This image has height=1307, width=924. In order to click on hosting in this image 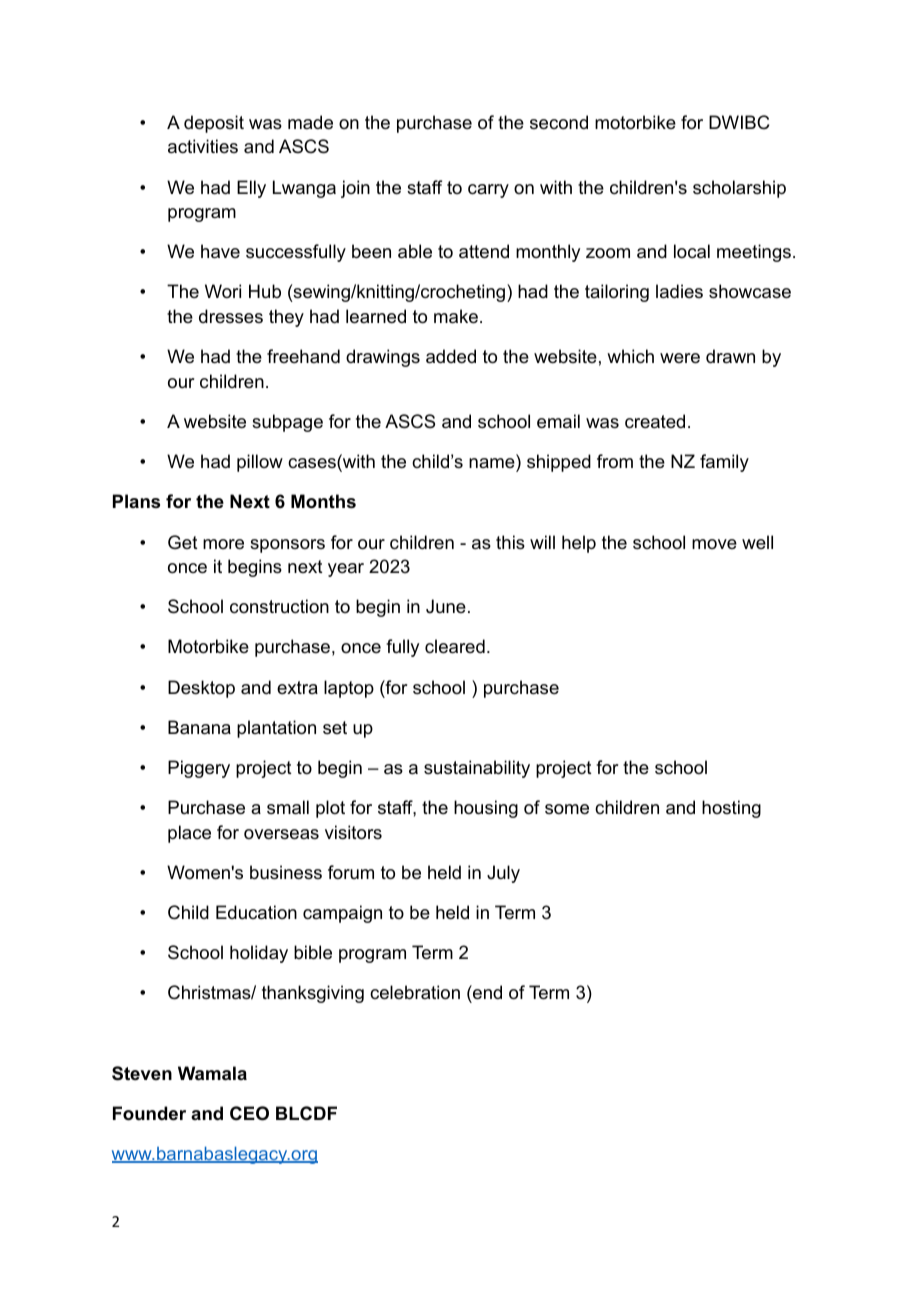, I will do `click(731, 809)`.
